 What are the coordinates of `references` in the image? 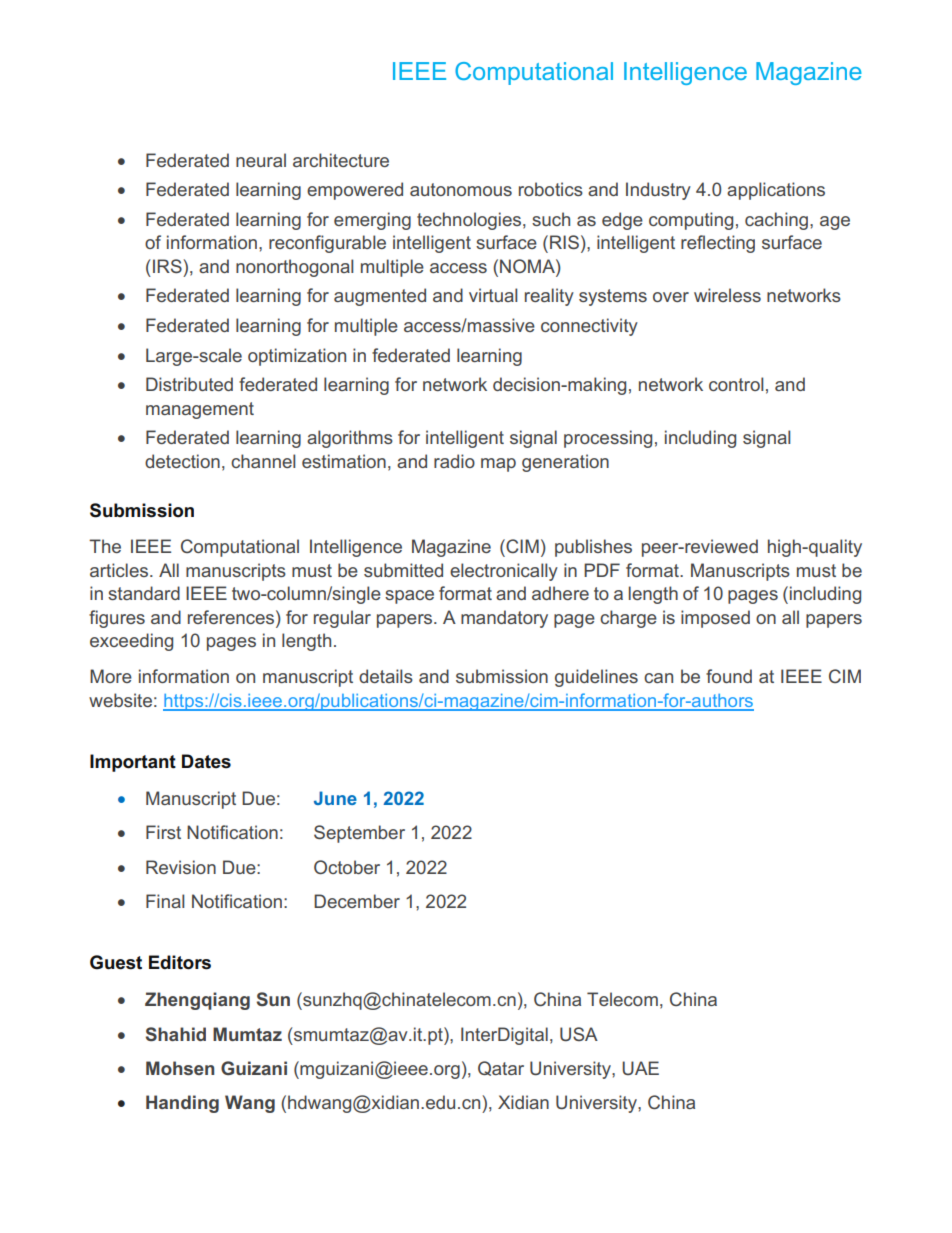 It's located at (232, 617).
